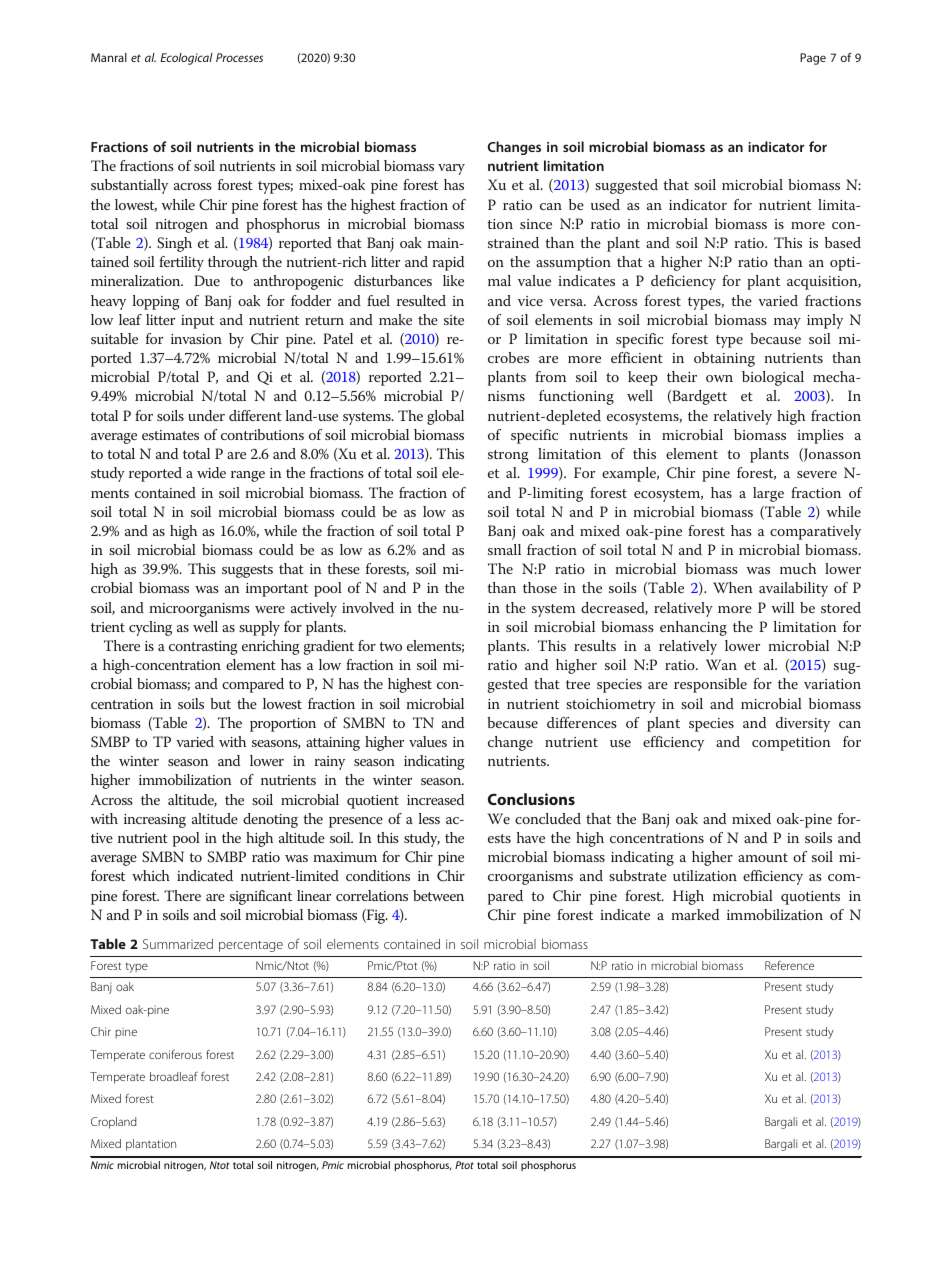  Describe the element at coordinates (768, 494) in the image. I see `large` at that location.
